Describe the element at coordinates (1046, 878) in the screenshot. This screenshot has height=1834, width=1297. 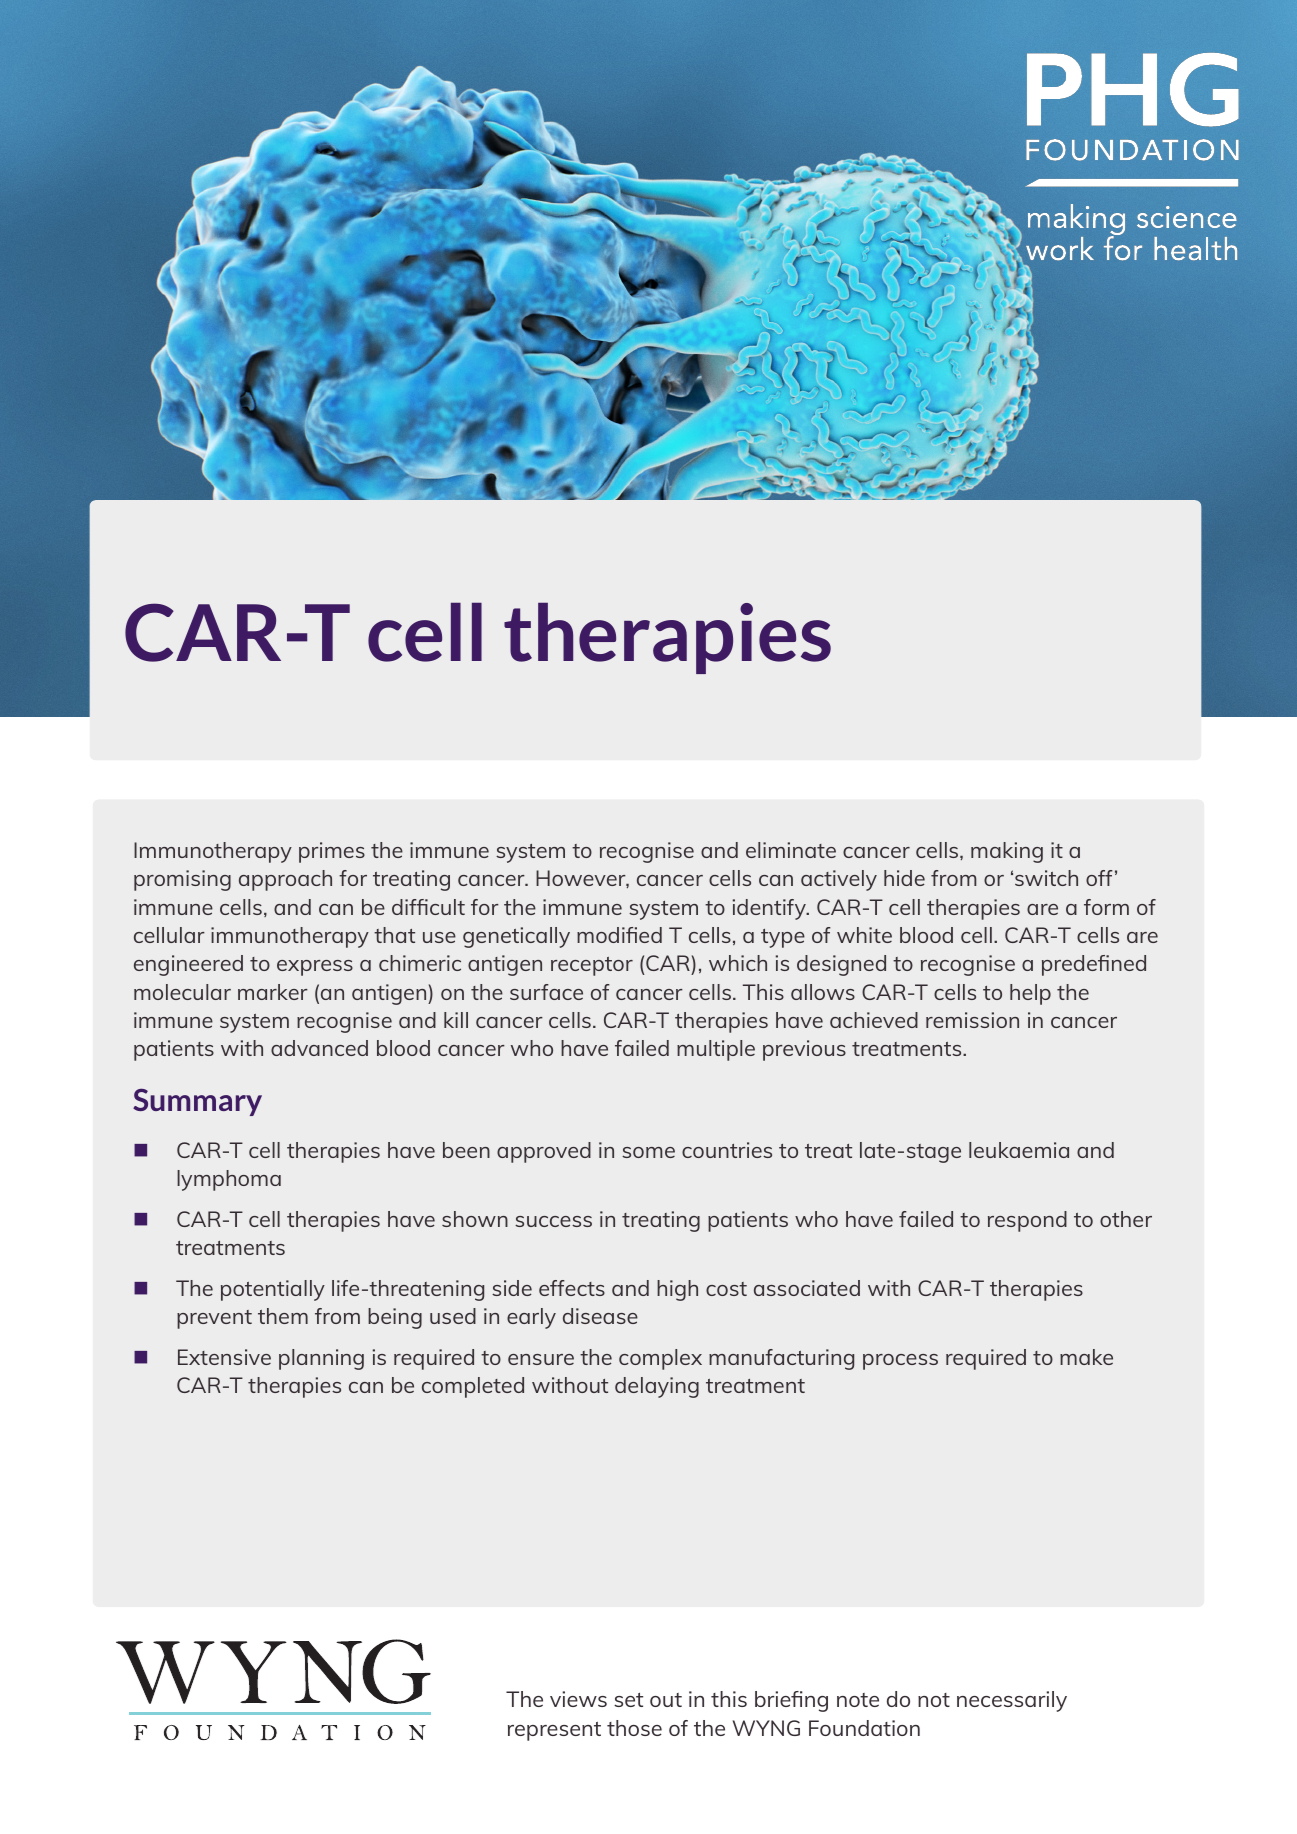
I see `switch` at that location.
